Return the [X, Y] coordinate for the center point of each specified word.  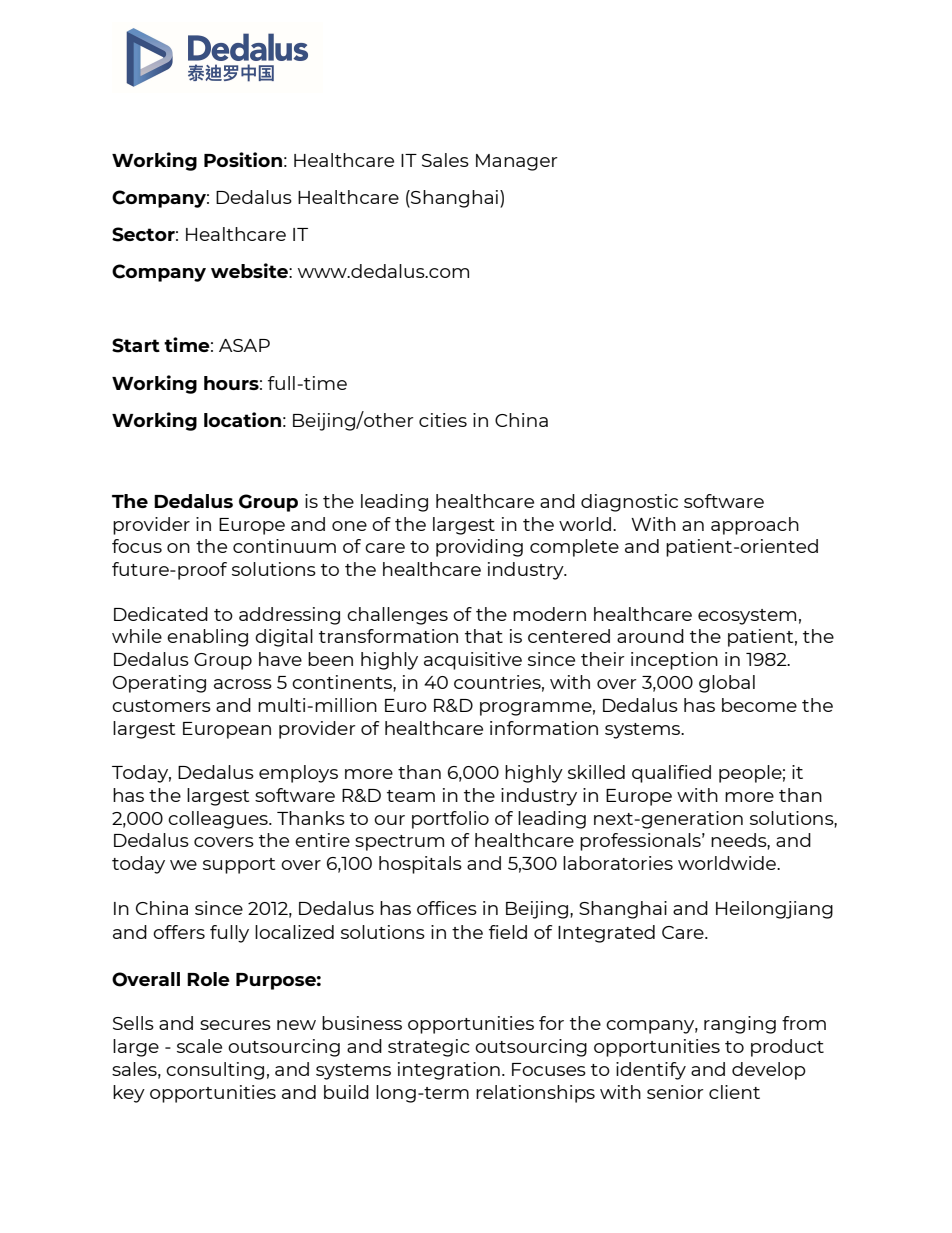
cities [443, 420]
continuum [284, 546]
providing [479, 548]
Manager [517, 162]
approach [755, 526]
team [411, 796]
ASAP [244, 345]
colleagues [219, 820]
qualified [671, 774]
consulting [215, 1071]
